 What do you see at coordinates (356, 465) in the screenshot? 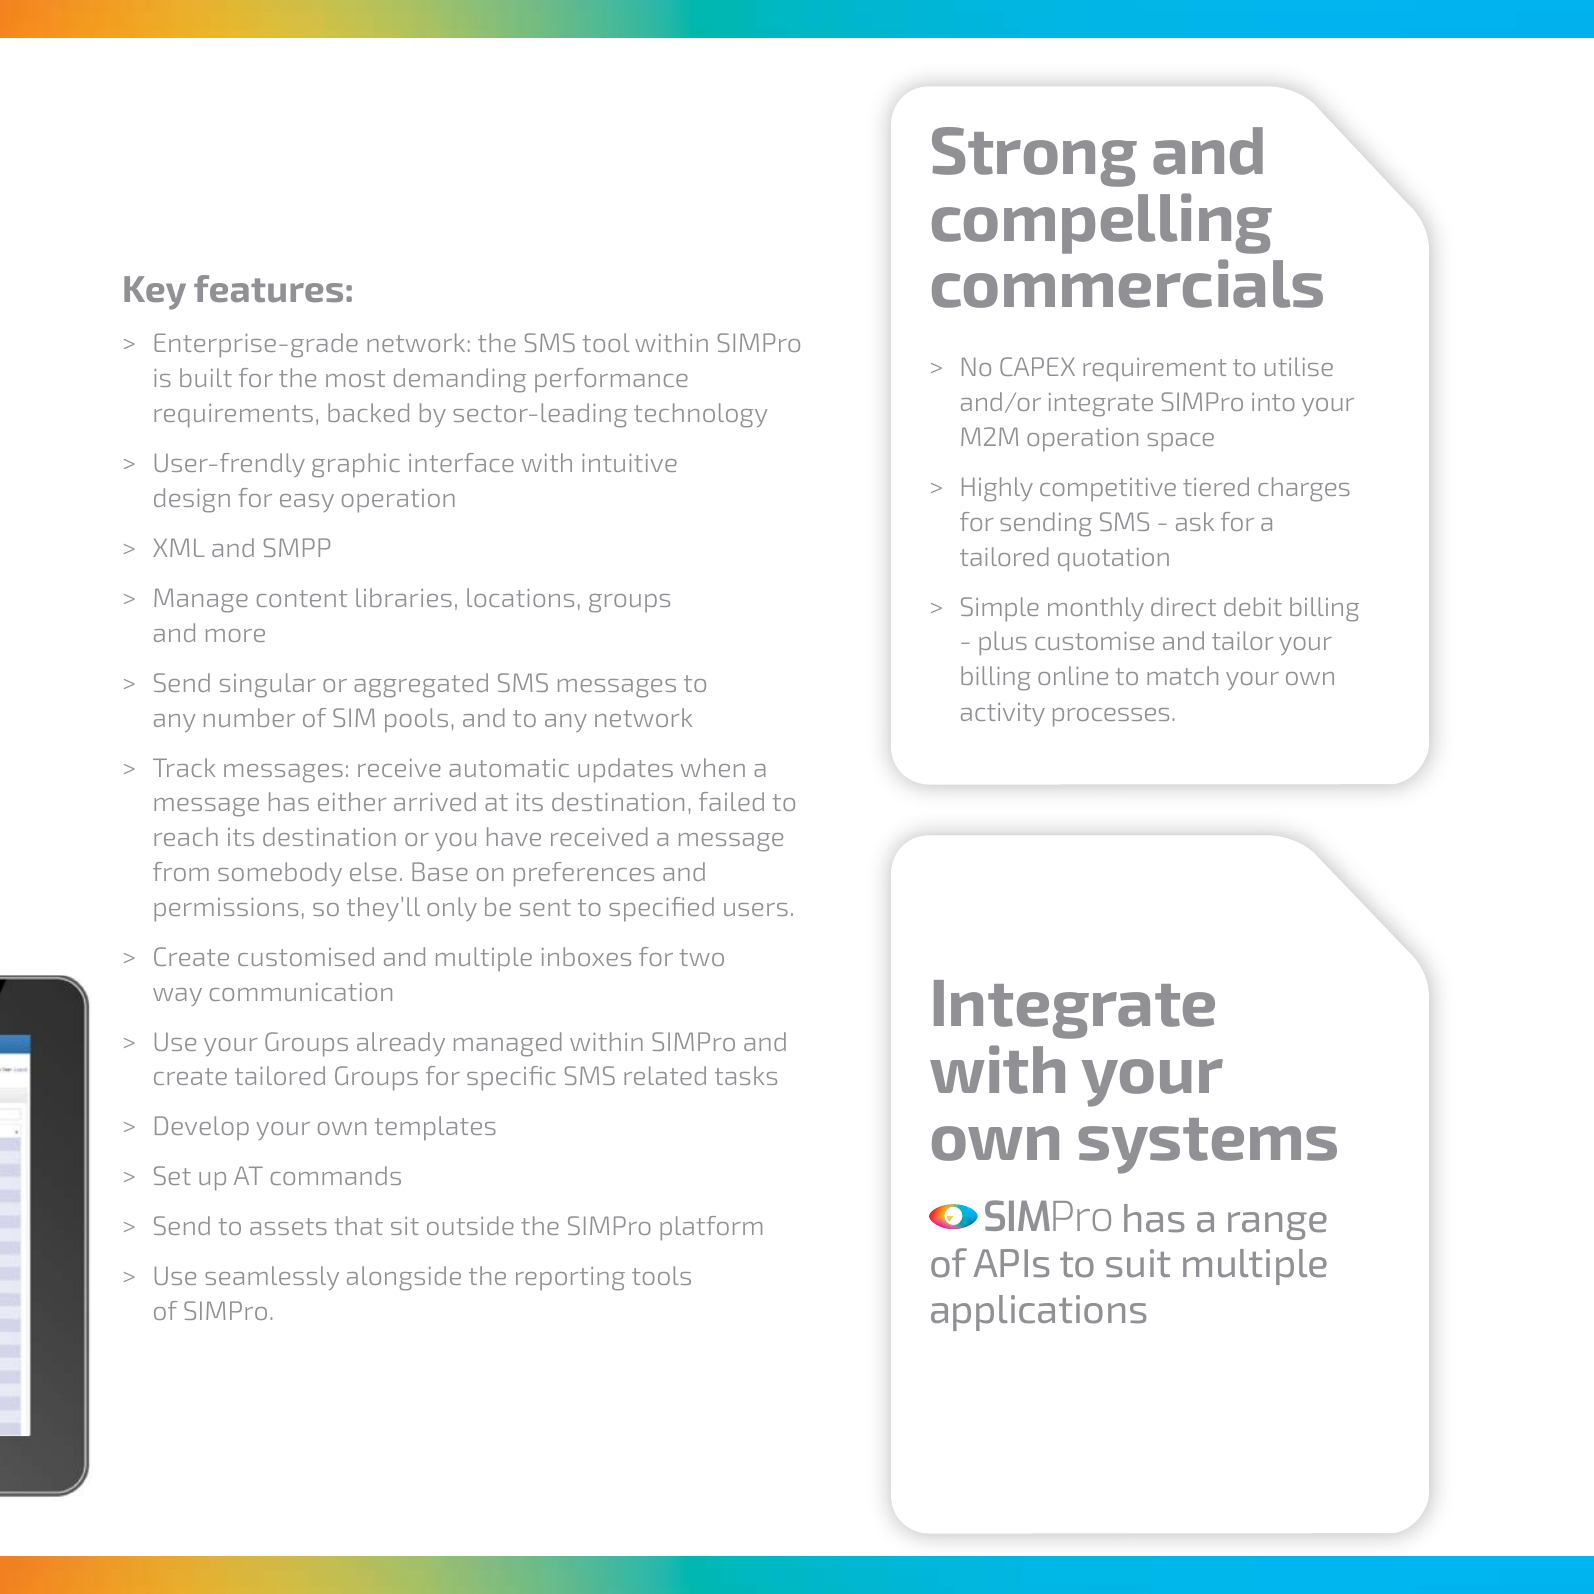
I see `graphic` at bounding box center [356, 465].
